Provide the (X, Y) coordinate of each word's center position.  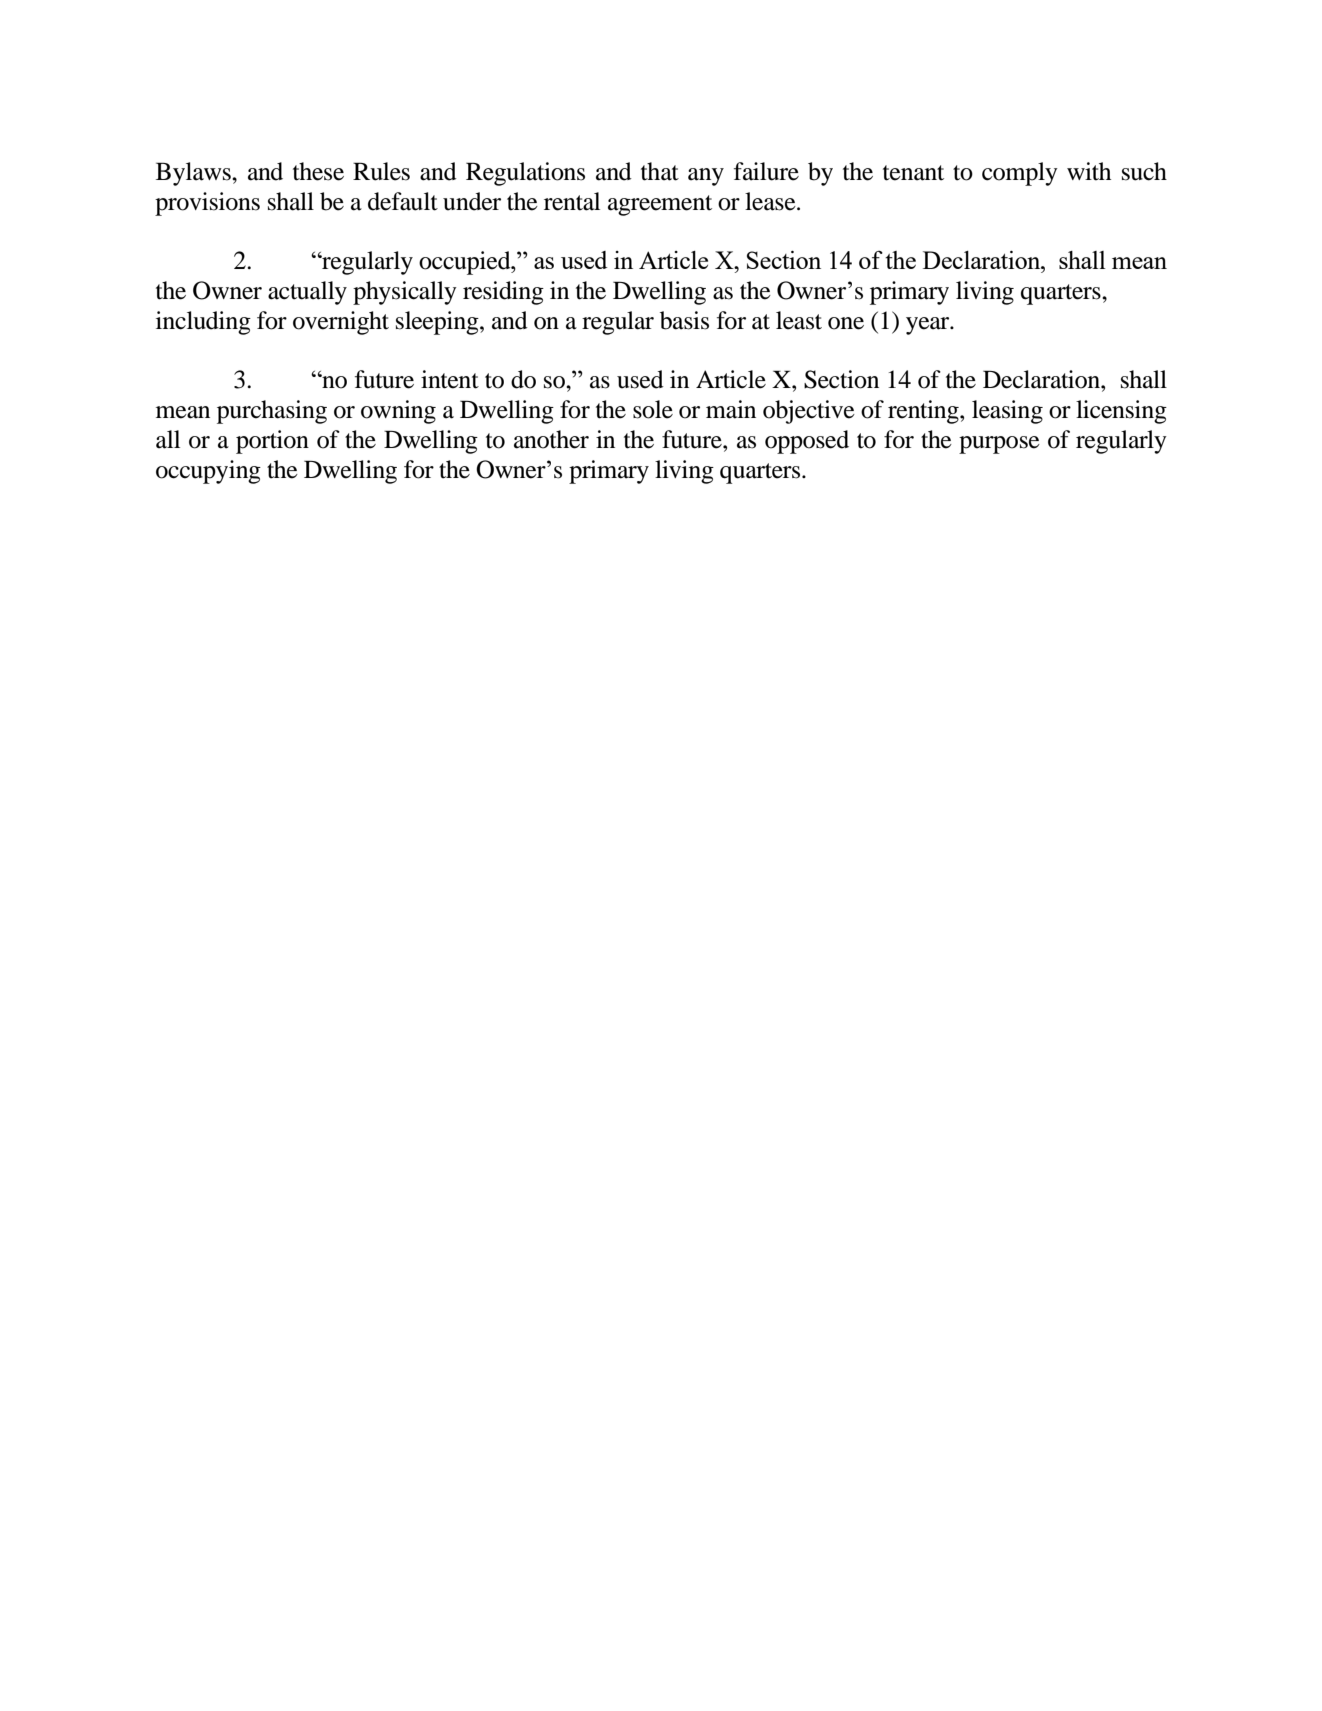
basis (684, 320)
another (551, 439)
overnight (341, 323)
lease (771, 201)
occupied (466, 263)
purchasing (272, 412)
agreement (660, 205)
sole (653, 409)
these (318, 171)
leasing (1007, 412)
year (929, 326)
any (706, 177)
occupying (208, 472)
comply (1020, 174)
